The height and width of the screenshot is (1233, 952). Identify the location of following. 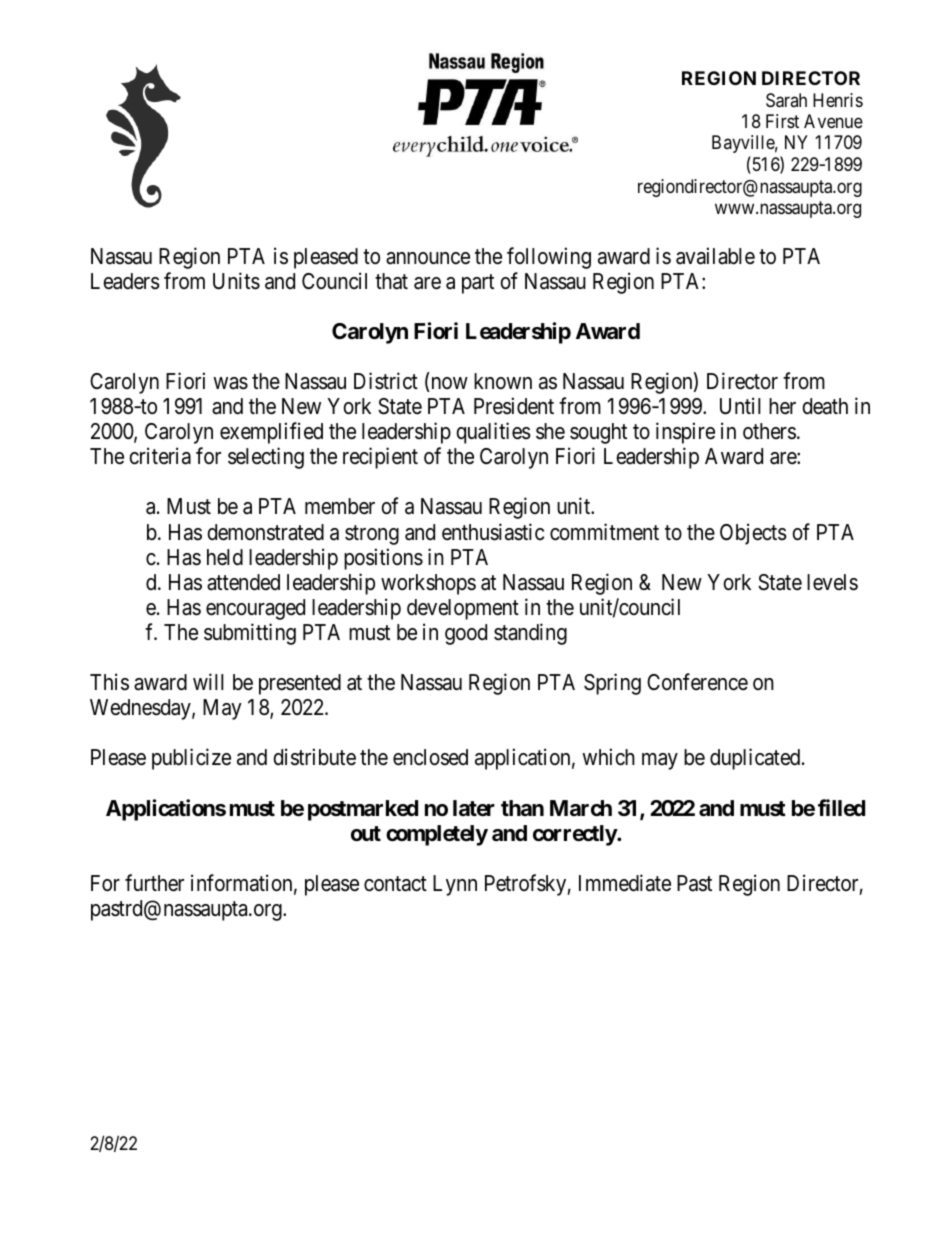
(549, 258).
